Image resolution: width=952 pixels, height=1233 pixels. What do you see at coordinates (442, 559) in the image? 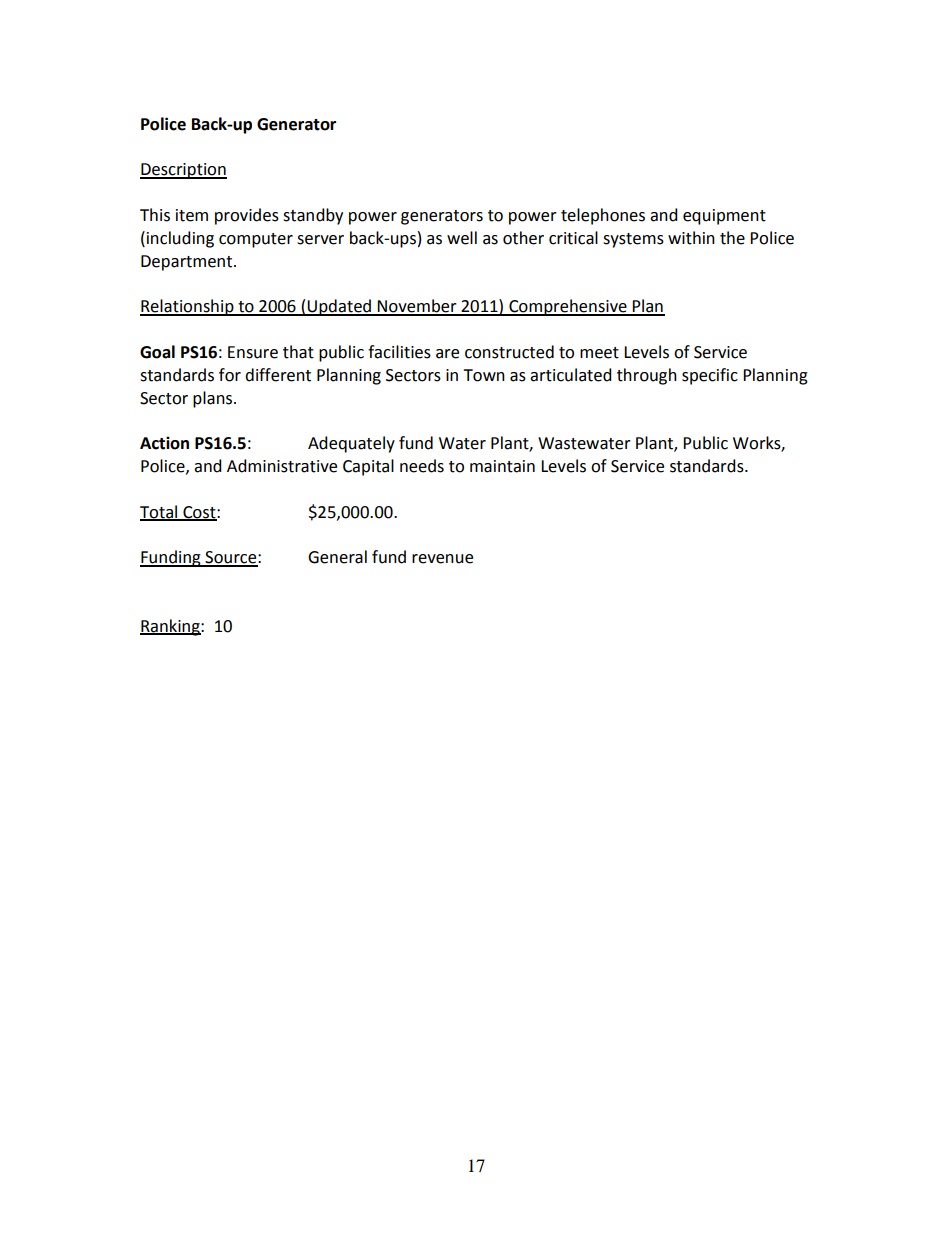
I see `revenue` at bounding box center [442, 559].
